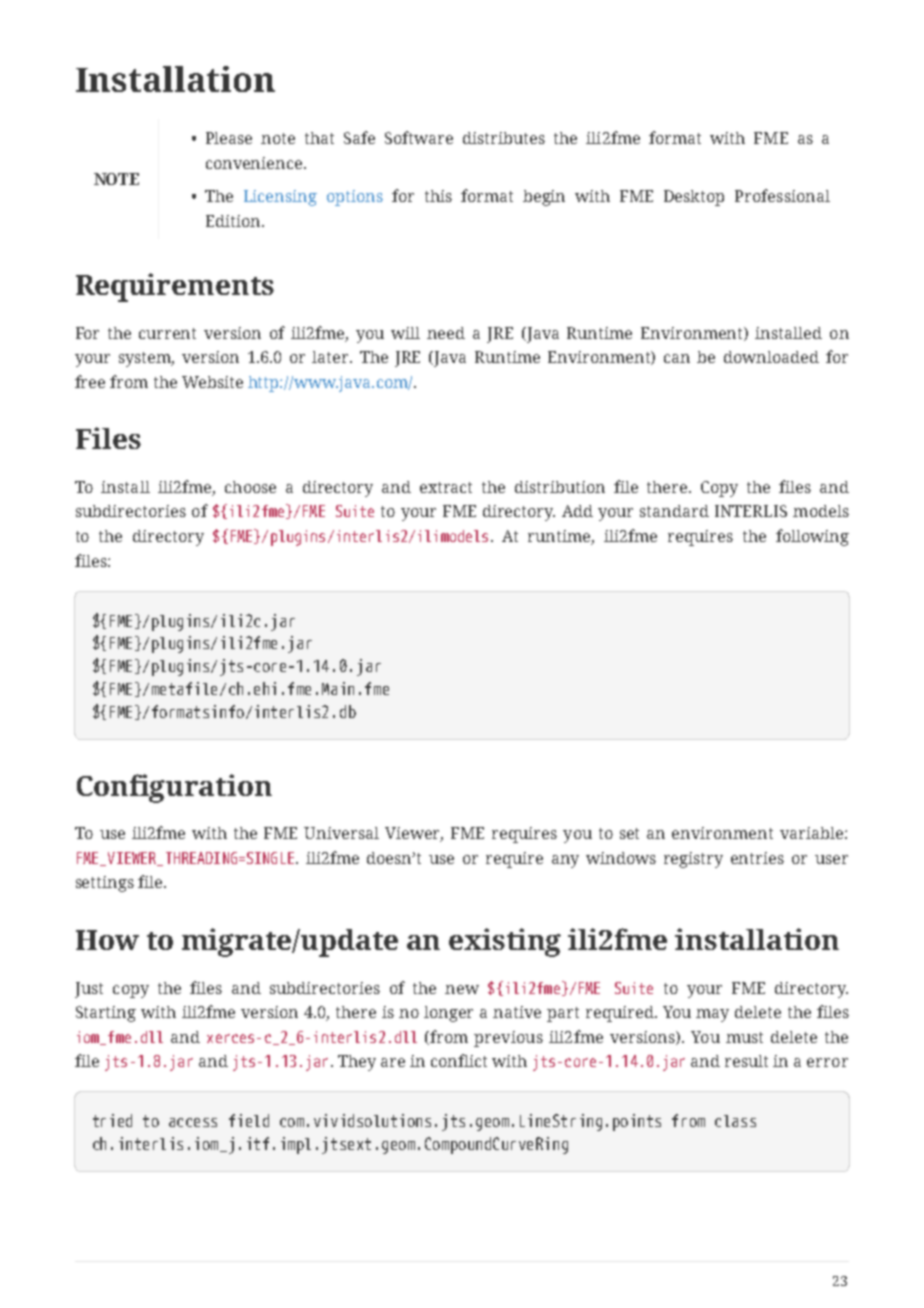 This screenshot has height=1308, width=924. Describe the element at coordinates (757, 858) in the screenshot. I see `entries` at that location.
